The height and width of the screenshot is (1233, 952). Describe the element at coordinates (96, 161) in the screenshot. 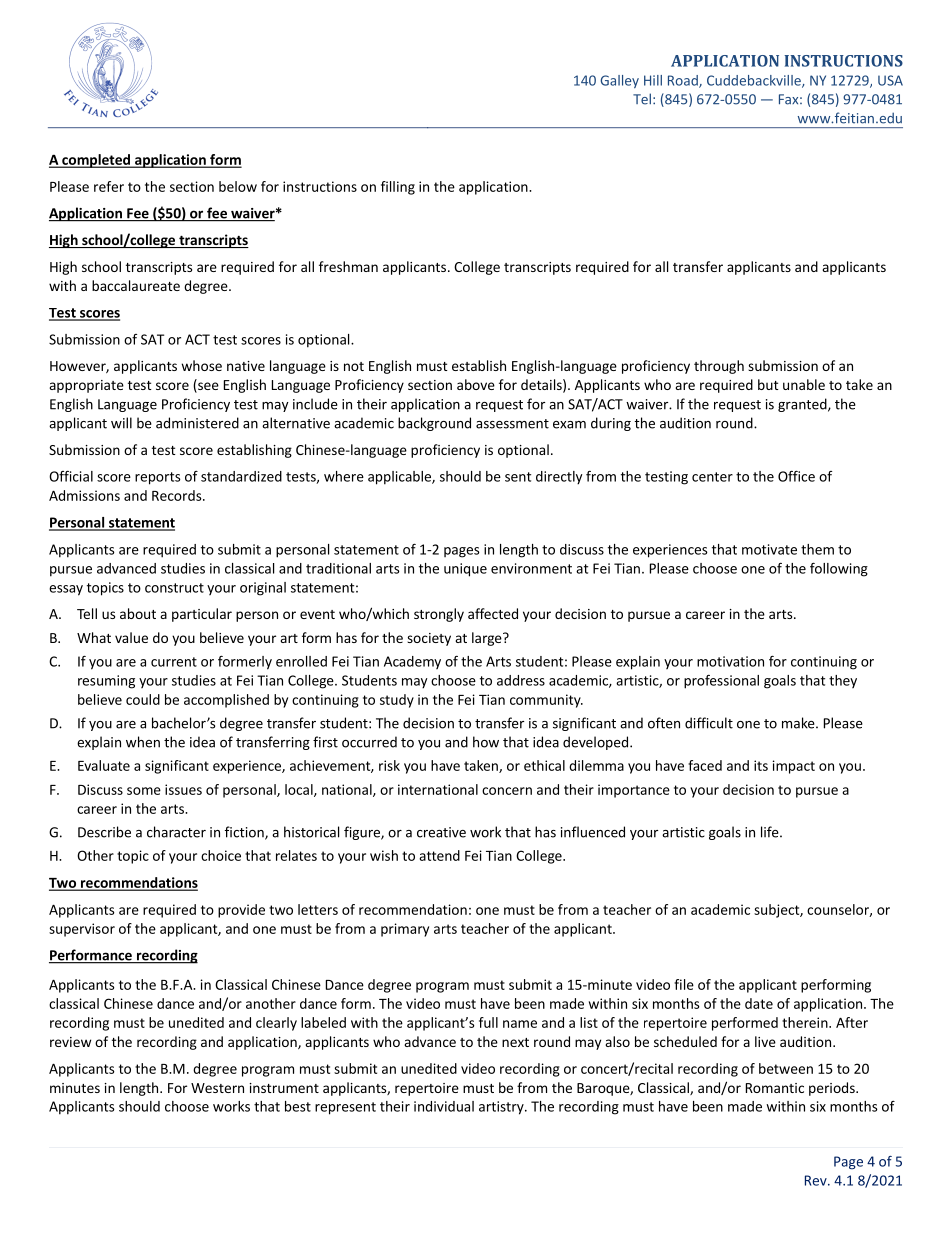

I see `completed` at that location.
